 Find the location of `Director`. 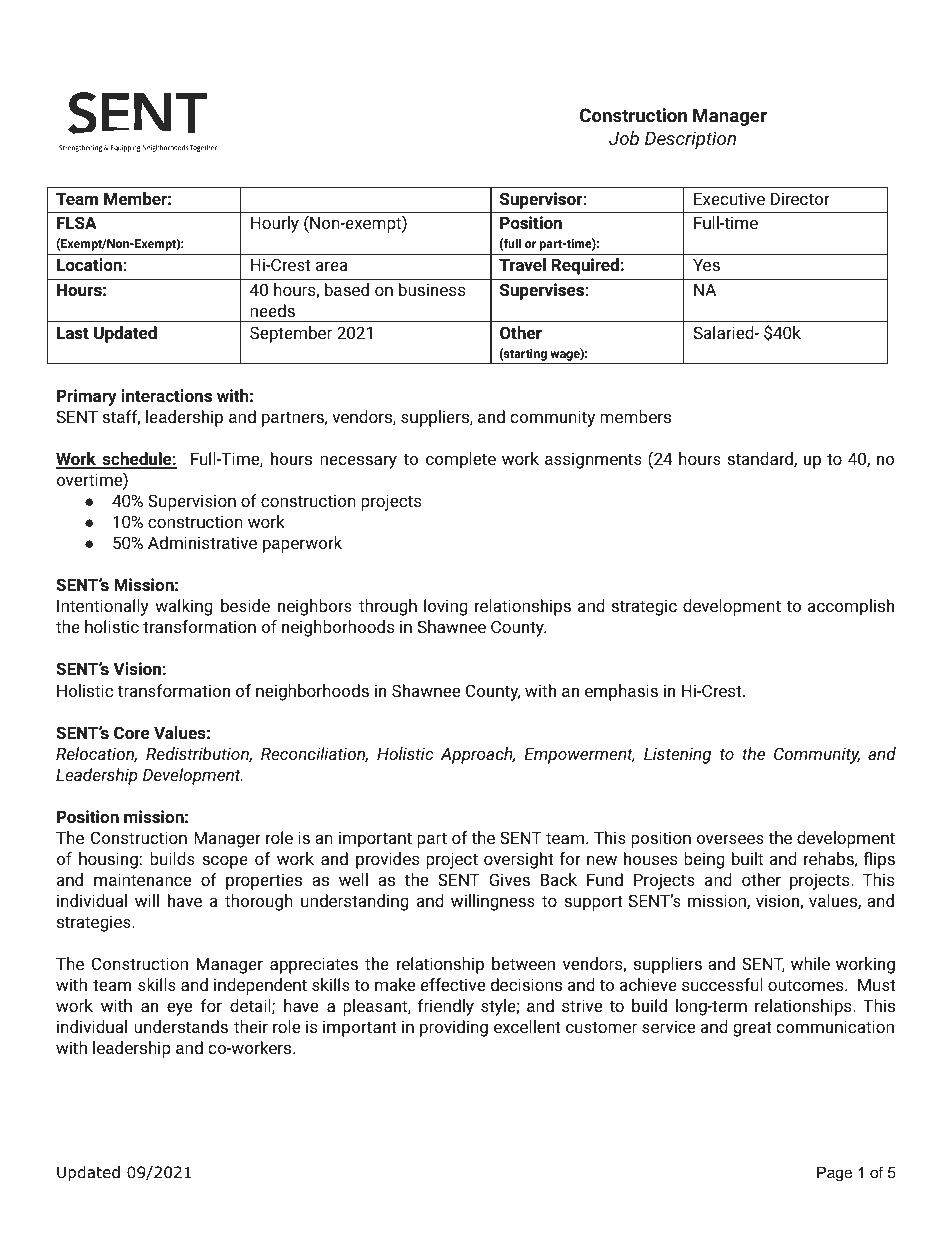

Director is located at coordinates (800, 198).
